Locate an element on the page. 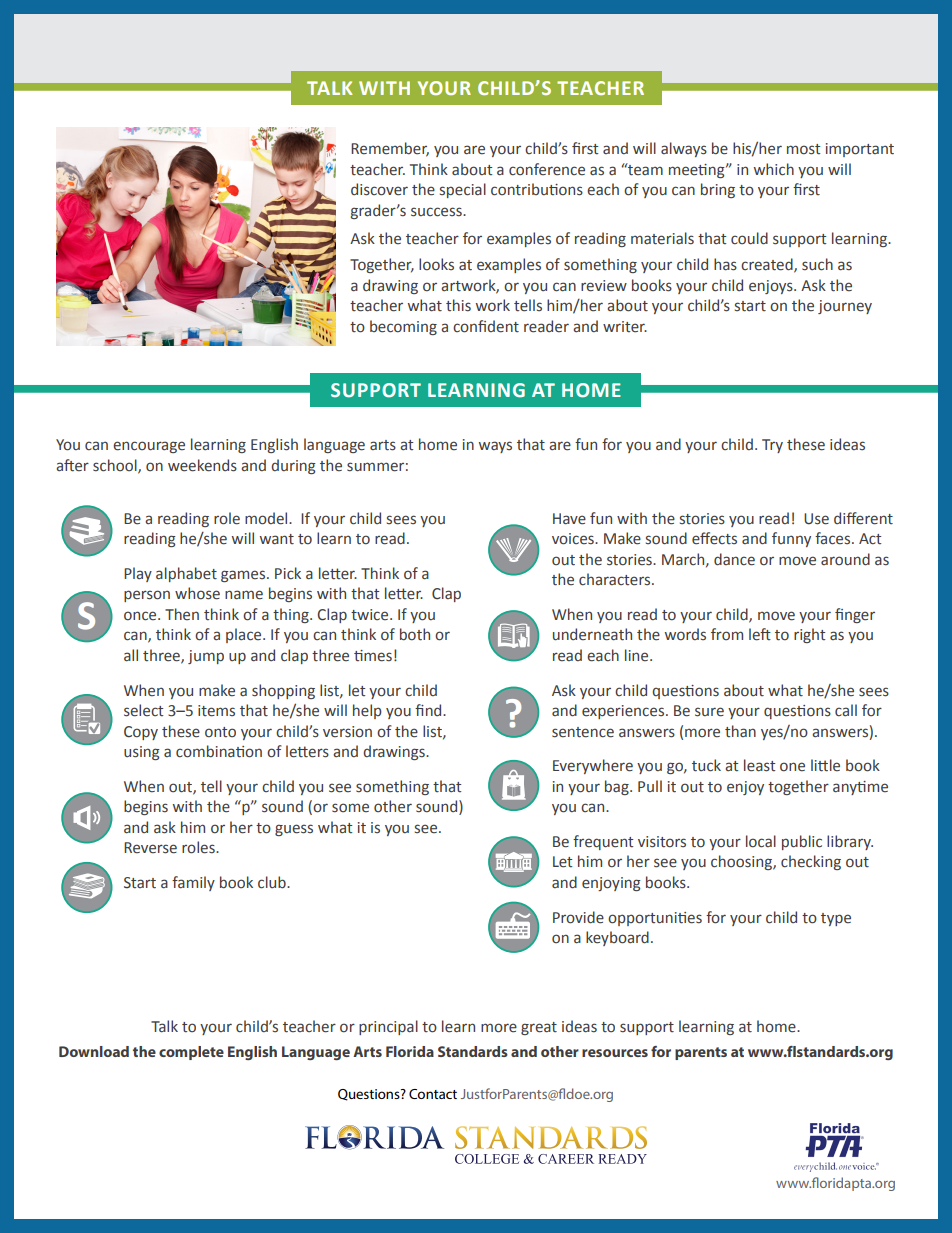 This image has width=952, height=1233. find is located at coordinates (429, 710).
